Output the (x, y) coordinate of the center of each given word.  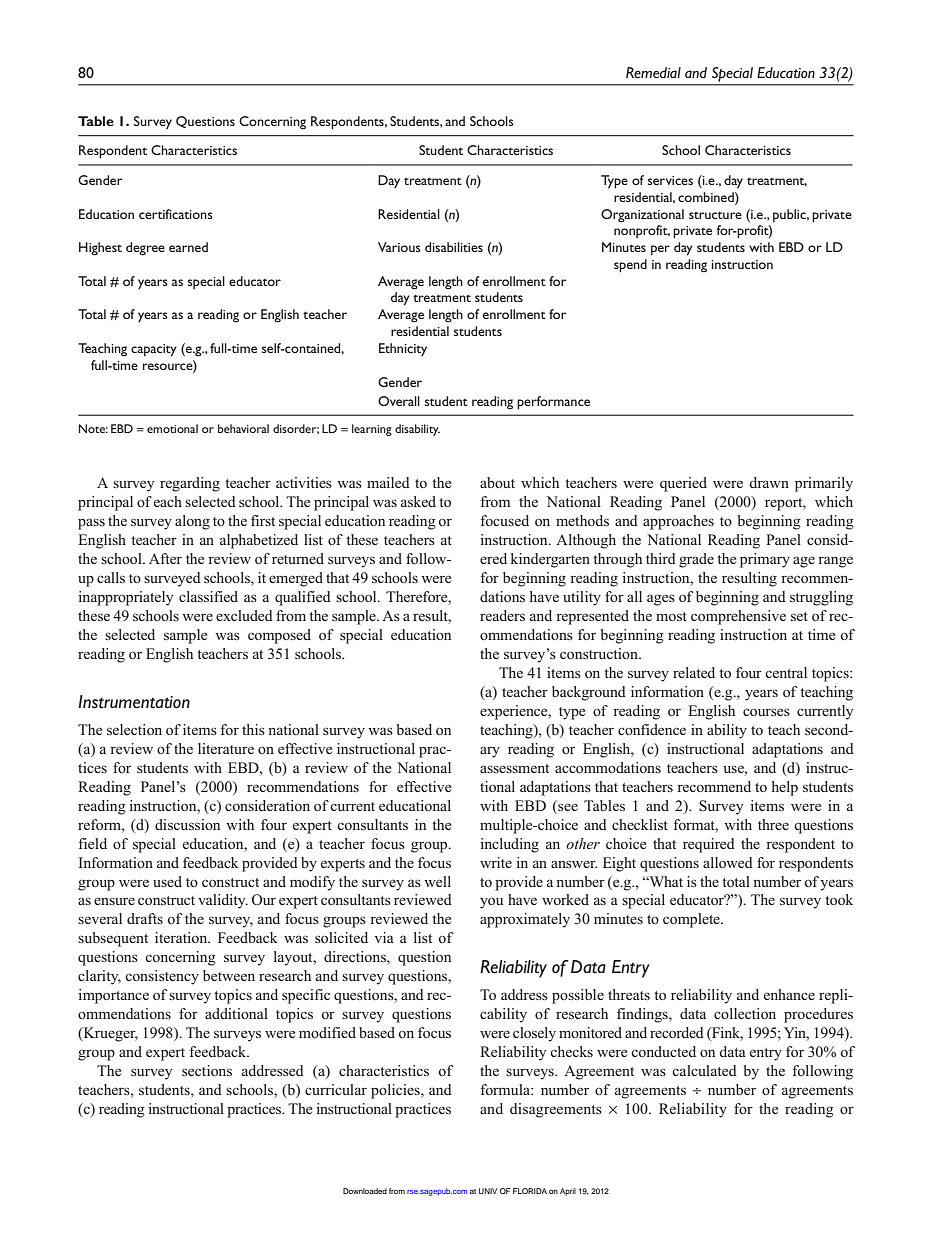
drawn (769, 482)
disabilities (454, 247)
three (773, 824)
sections (207, 1070)
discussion (187, 824)
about (497, 482)
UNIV (488, 1191)
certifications (176, 214)
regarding (190, 484)
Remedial (653, 73)
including (509, 845)
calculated (704, 1070)
